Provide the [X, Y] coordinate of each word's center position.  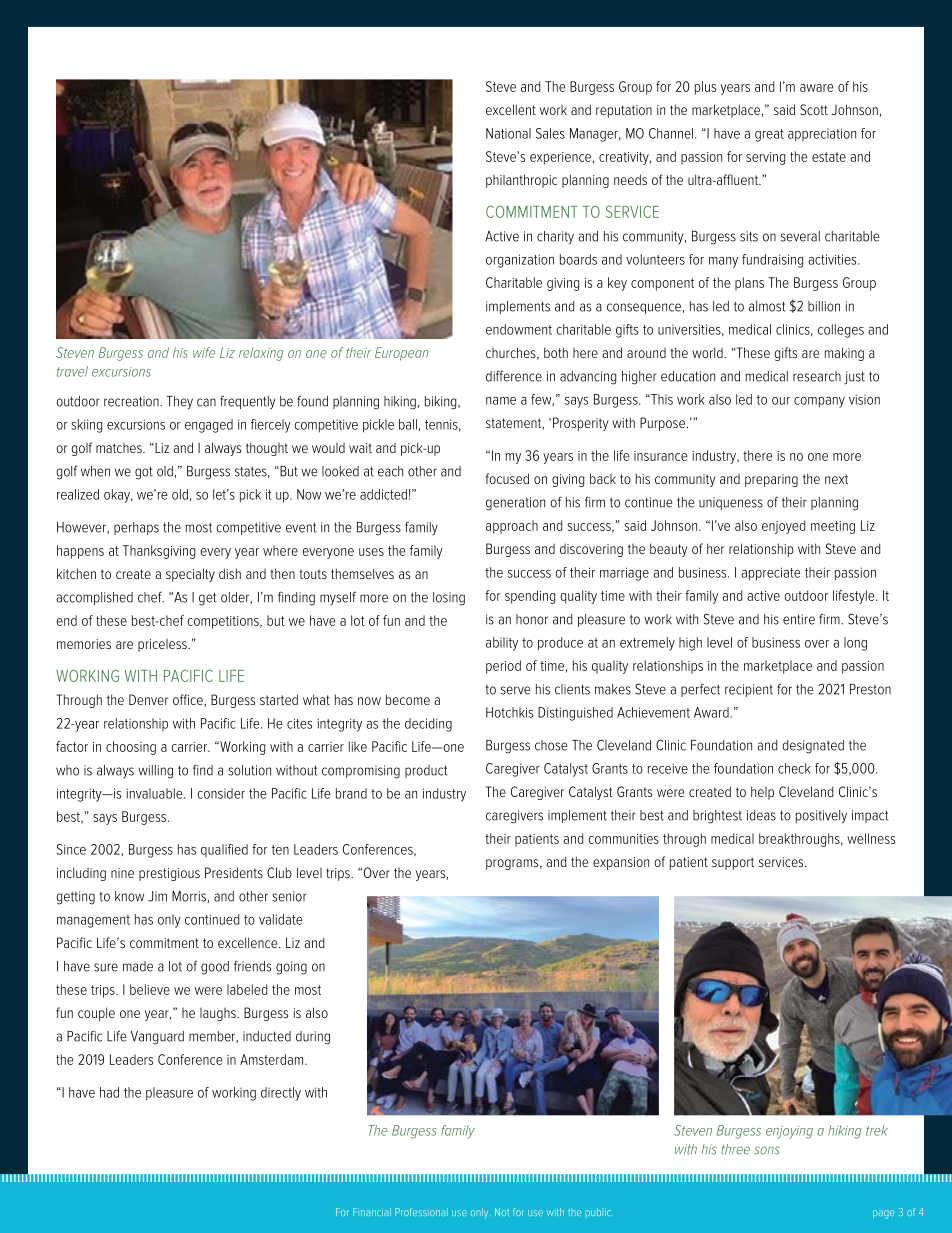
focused [507, 478]
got [144, 473]
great [769, 135]
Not [502, 1212]
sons [767, 1150]
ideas [761, 815]
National [508, 133]
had [109, 1092]
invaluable [156, 793]
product [426, 771]
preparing [771, 480]
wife [204, 352]
